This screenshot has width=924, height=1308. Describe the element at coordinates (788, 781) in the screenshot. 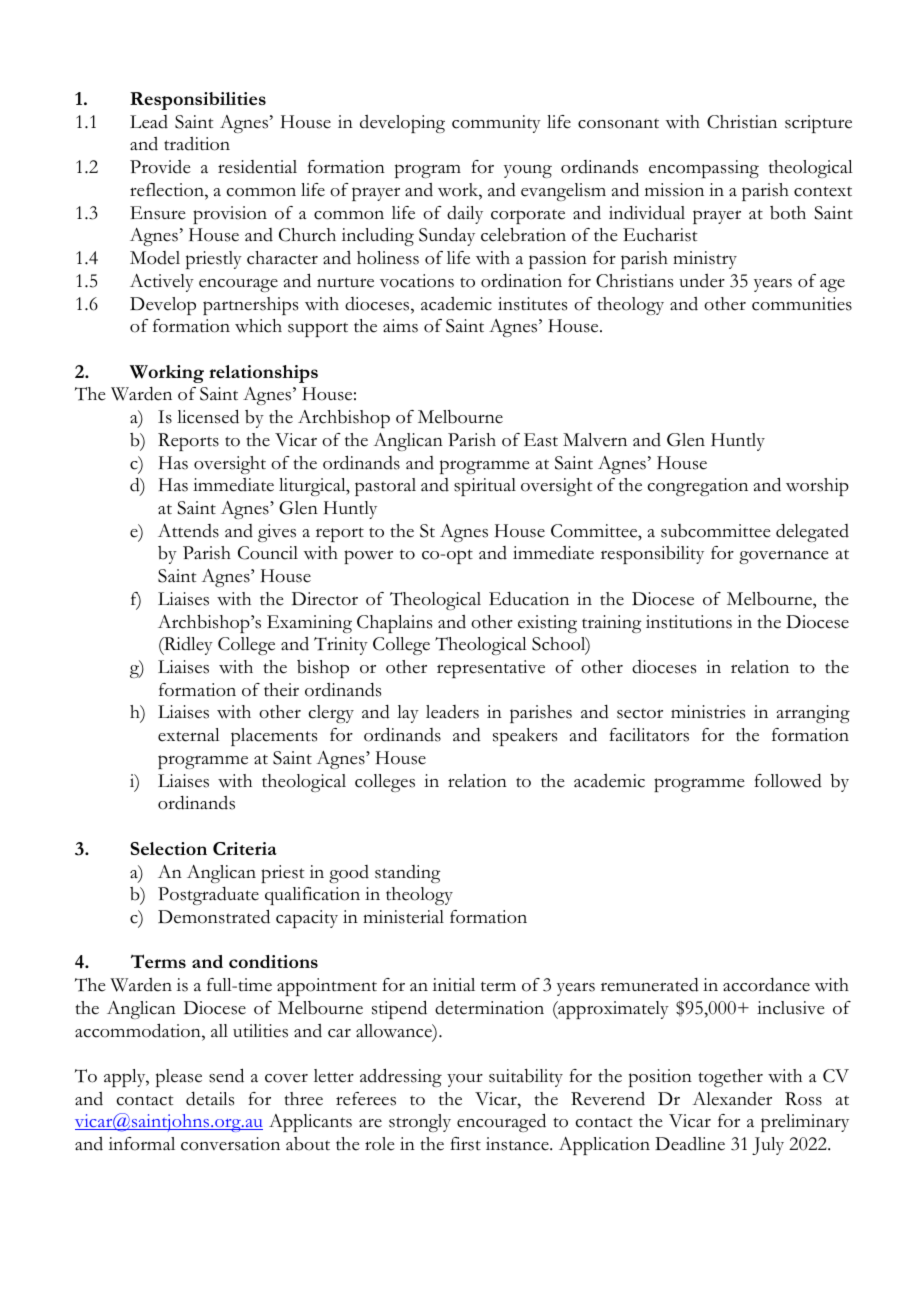

I see `followed` at that location.
